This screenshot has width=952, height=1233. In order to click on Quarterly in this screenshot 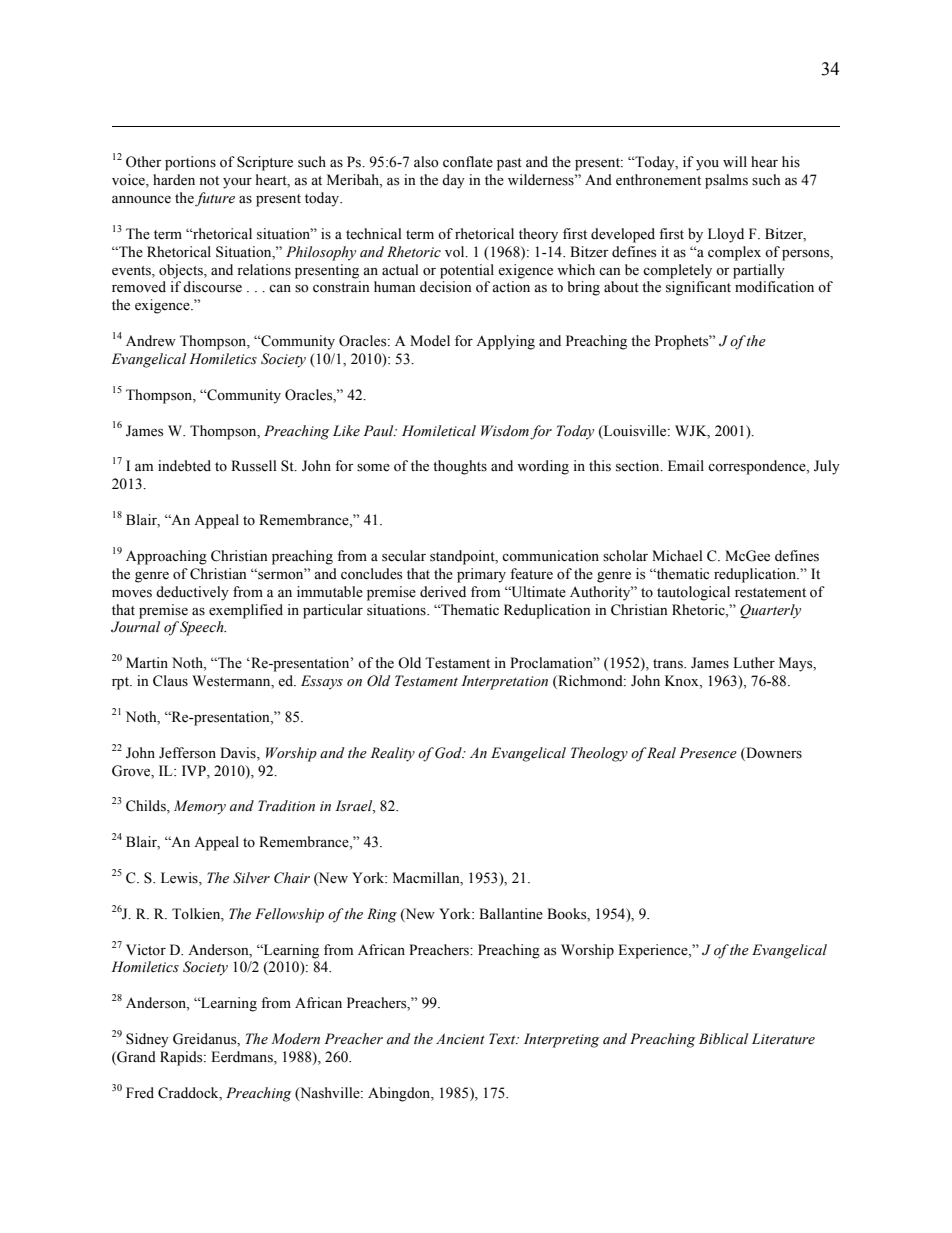, I will do `click(770, 611)`.
